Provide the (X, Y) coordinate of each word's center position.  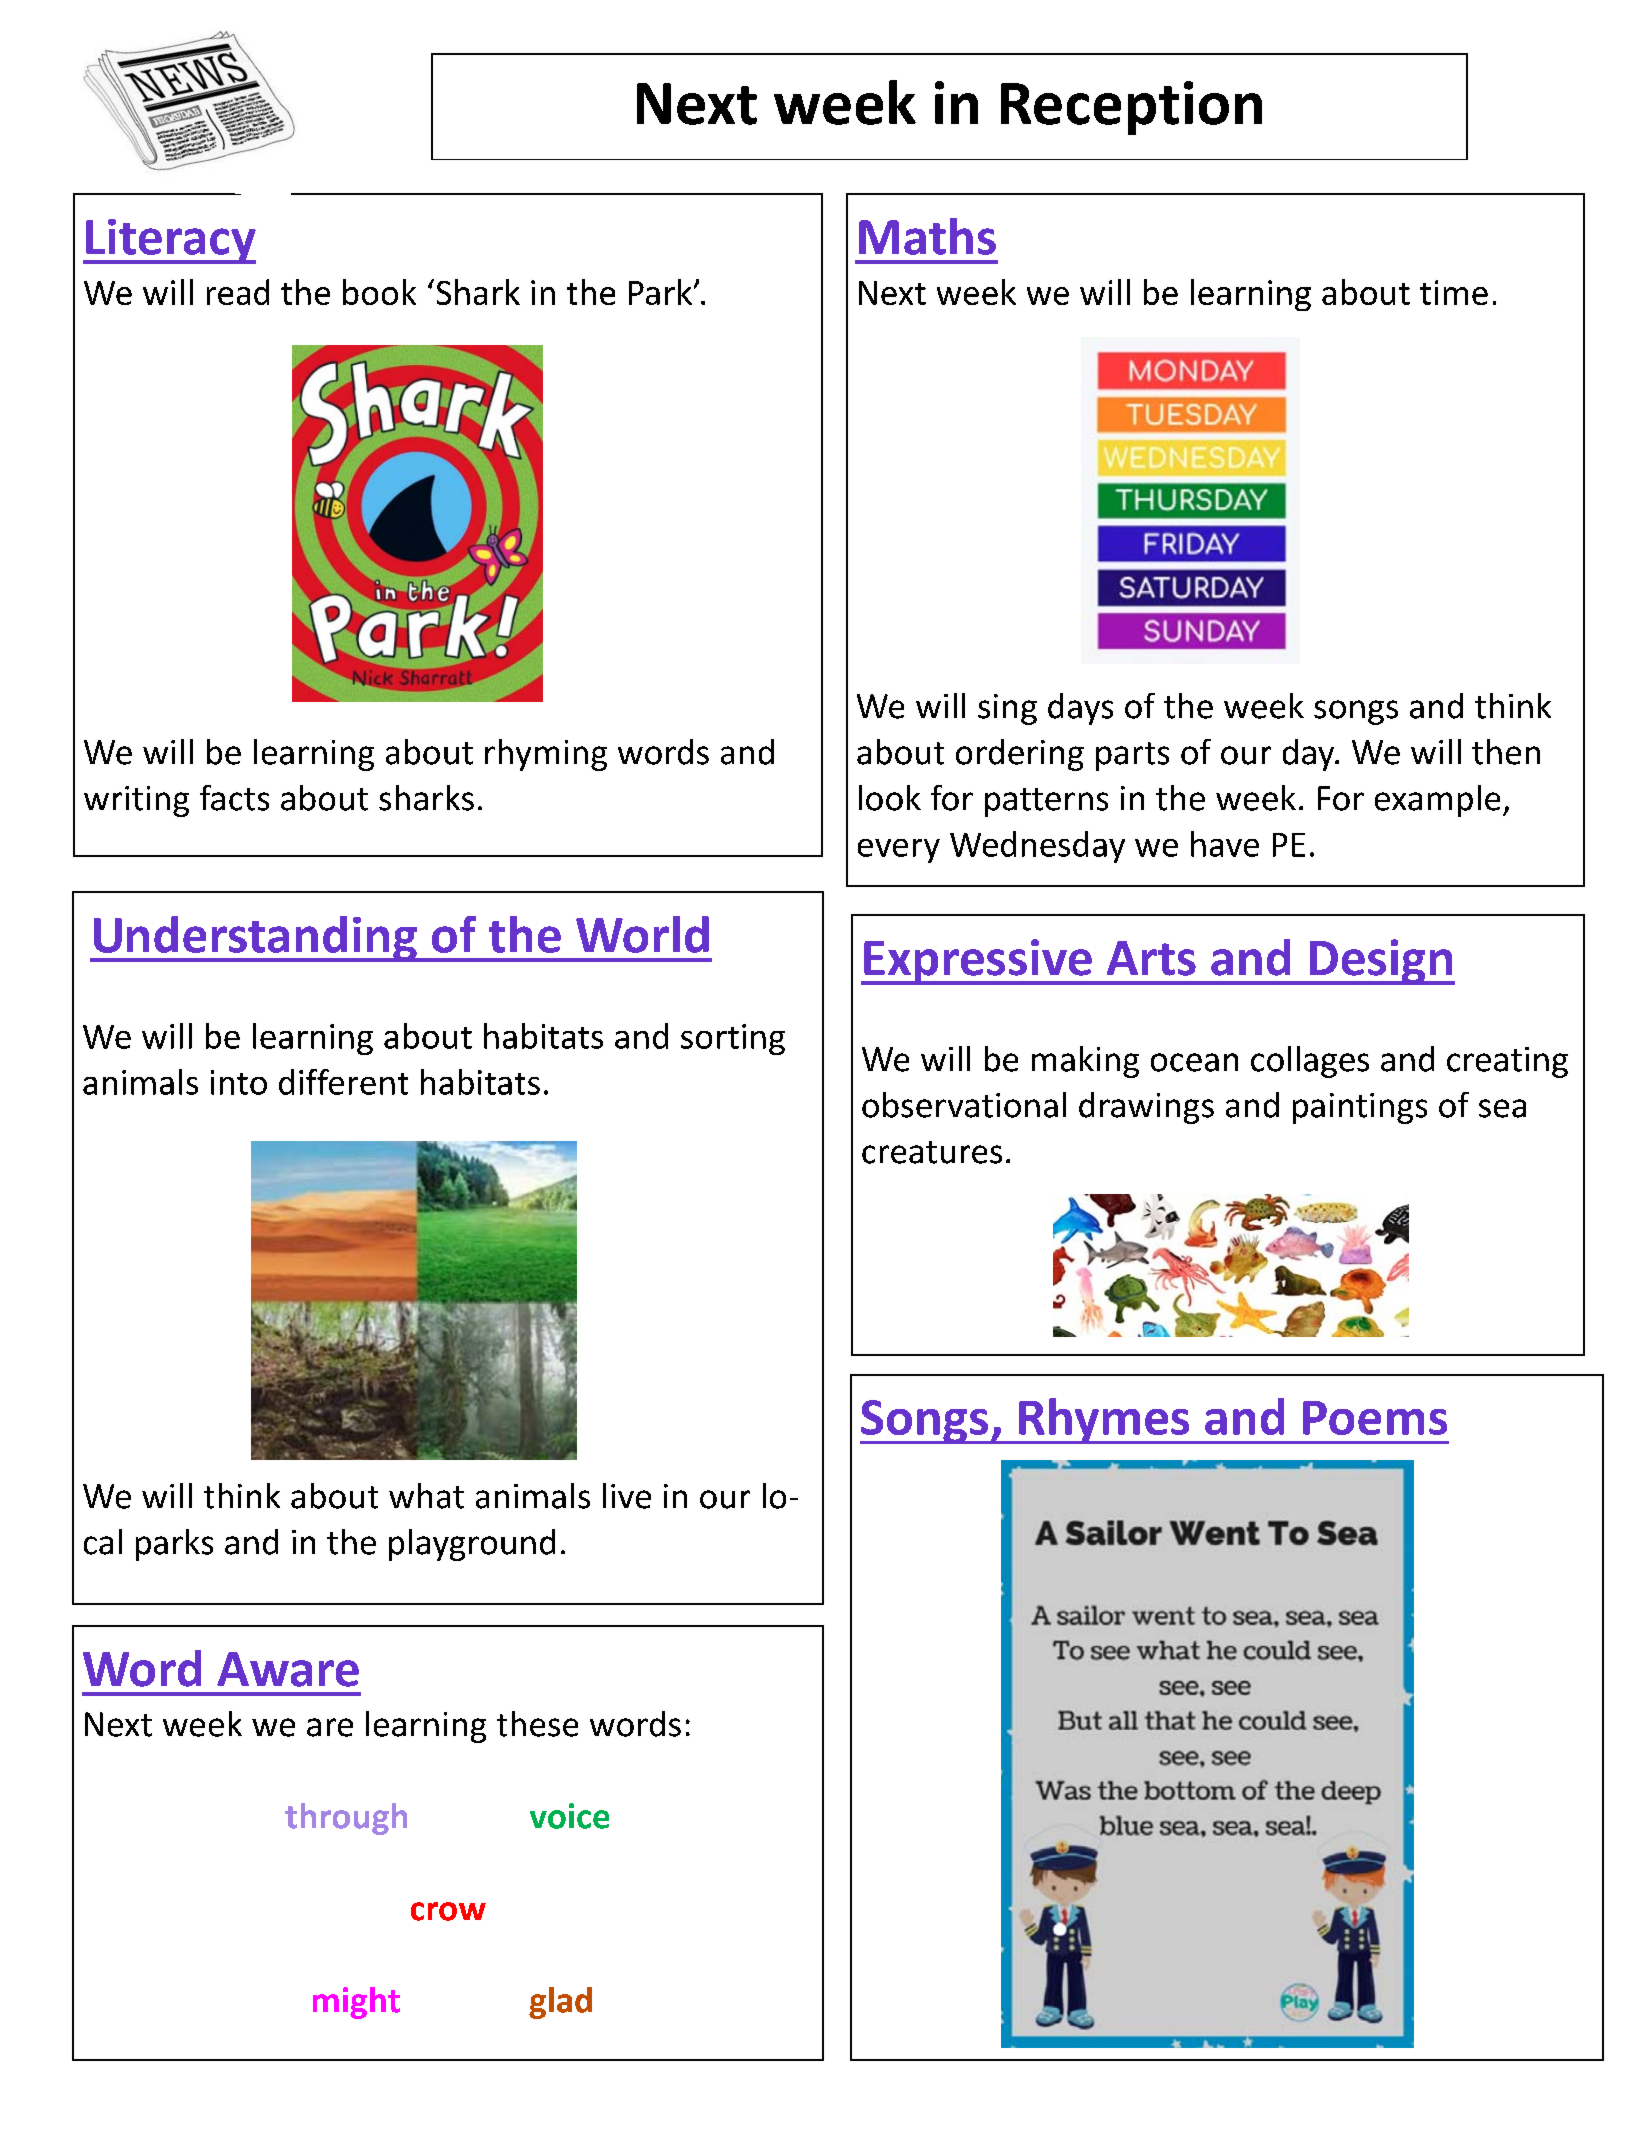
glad (560, 2003)
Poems (1375, 1418)
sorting (733, 1039)
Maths (927, 236)
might (356, 2003)
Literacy (170, 241)
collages (1310, 1062)
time (1454, 292)
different (343, 1082)
